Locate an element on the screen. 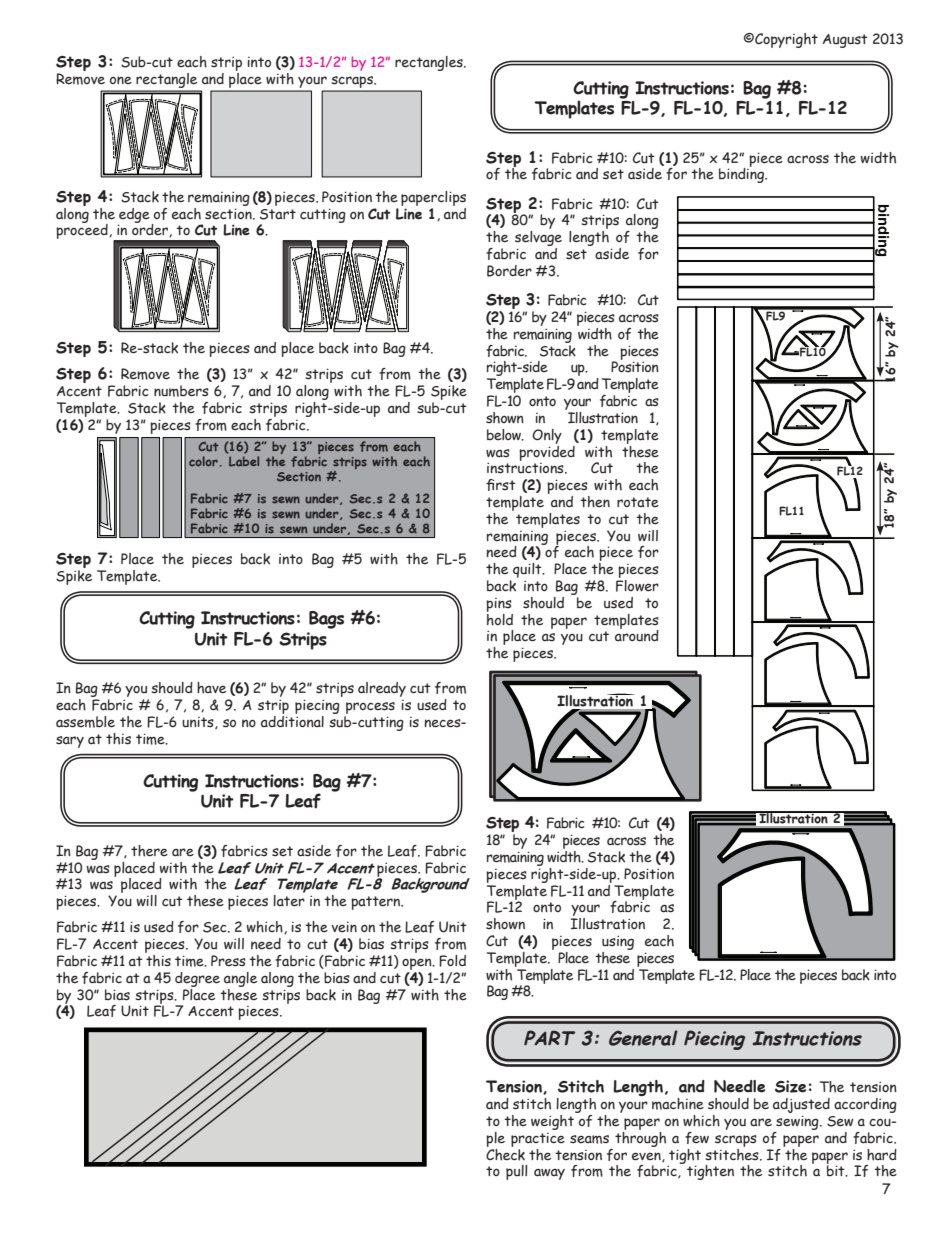 This screenshot has height=1233, width=952. below is located at coordinates (505, 435).
